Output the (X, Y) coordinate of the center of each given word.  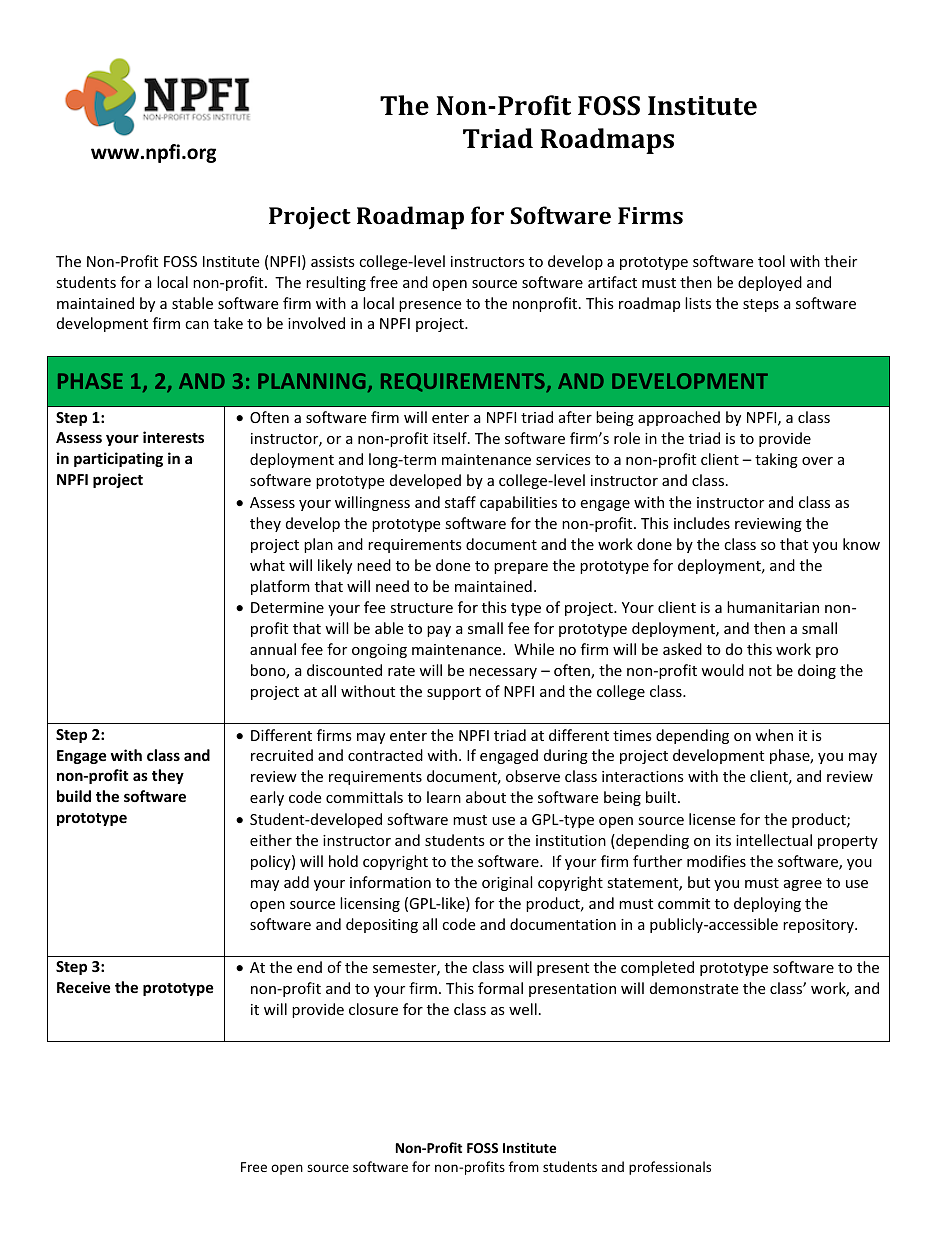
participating (118, 459)
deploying (767, 904)
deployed (770, 283)
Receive (84, 987)
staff (460, 502)
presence (430, 306)
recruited (282, 755)
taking (776, 460)
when (774, 735)
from (524, 1166)
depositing (382, 925)
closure (373, 1009)
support (454, 693)
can (197, 325)
